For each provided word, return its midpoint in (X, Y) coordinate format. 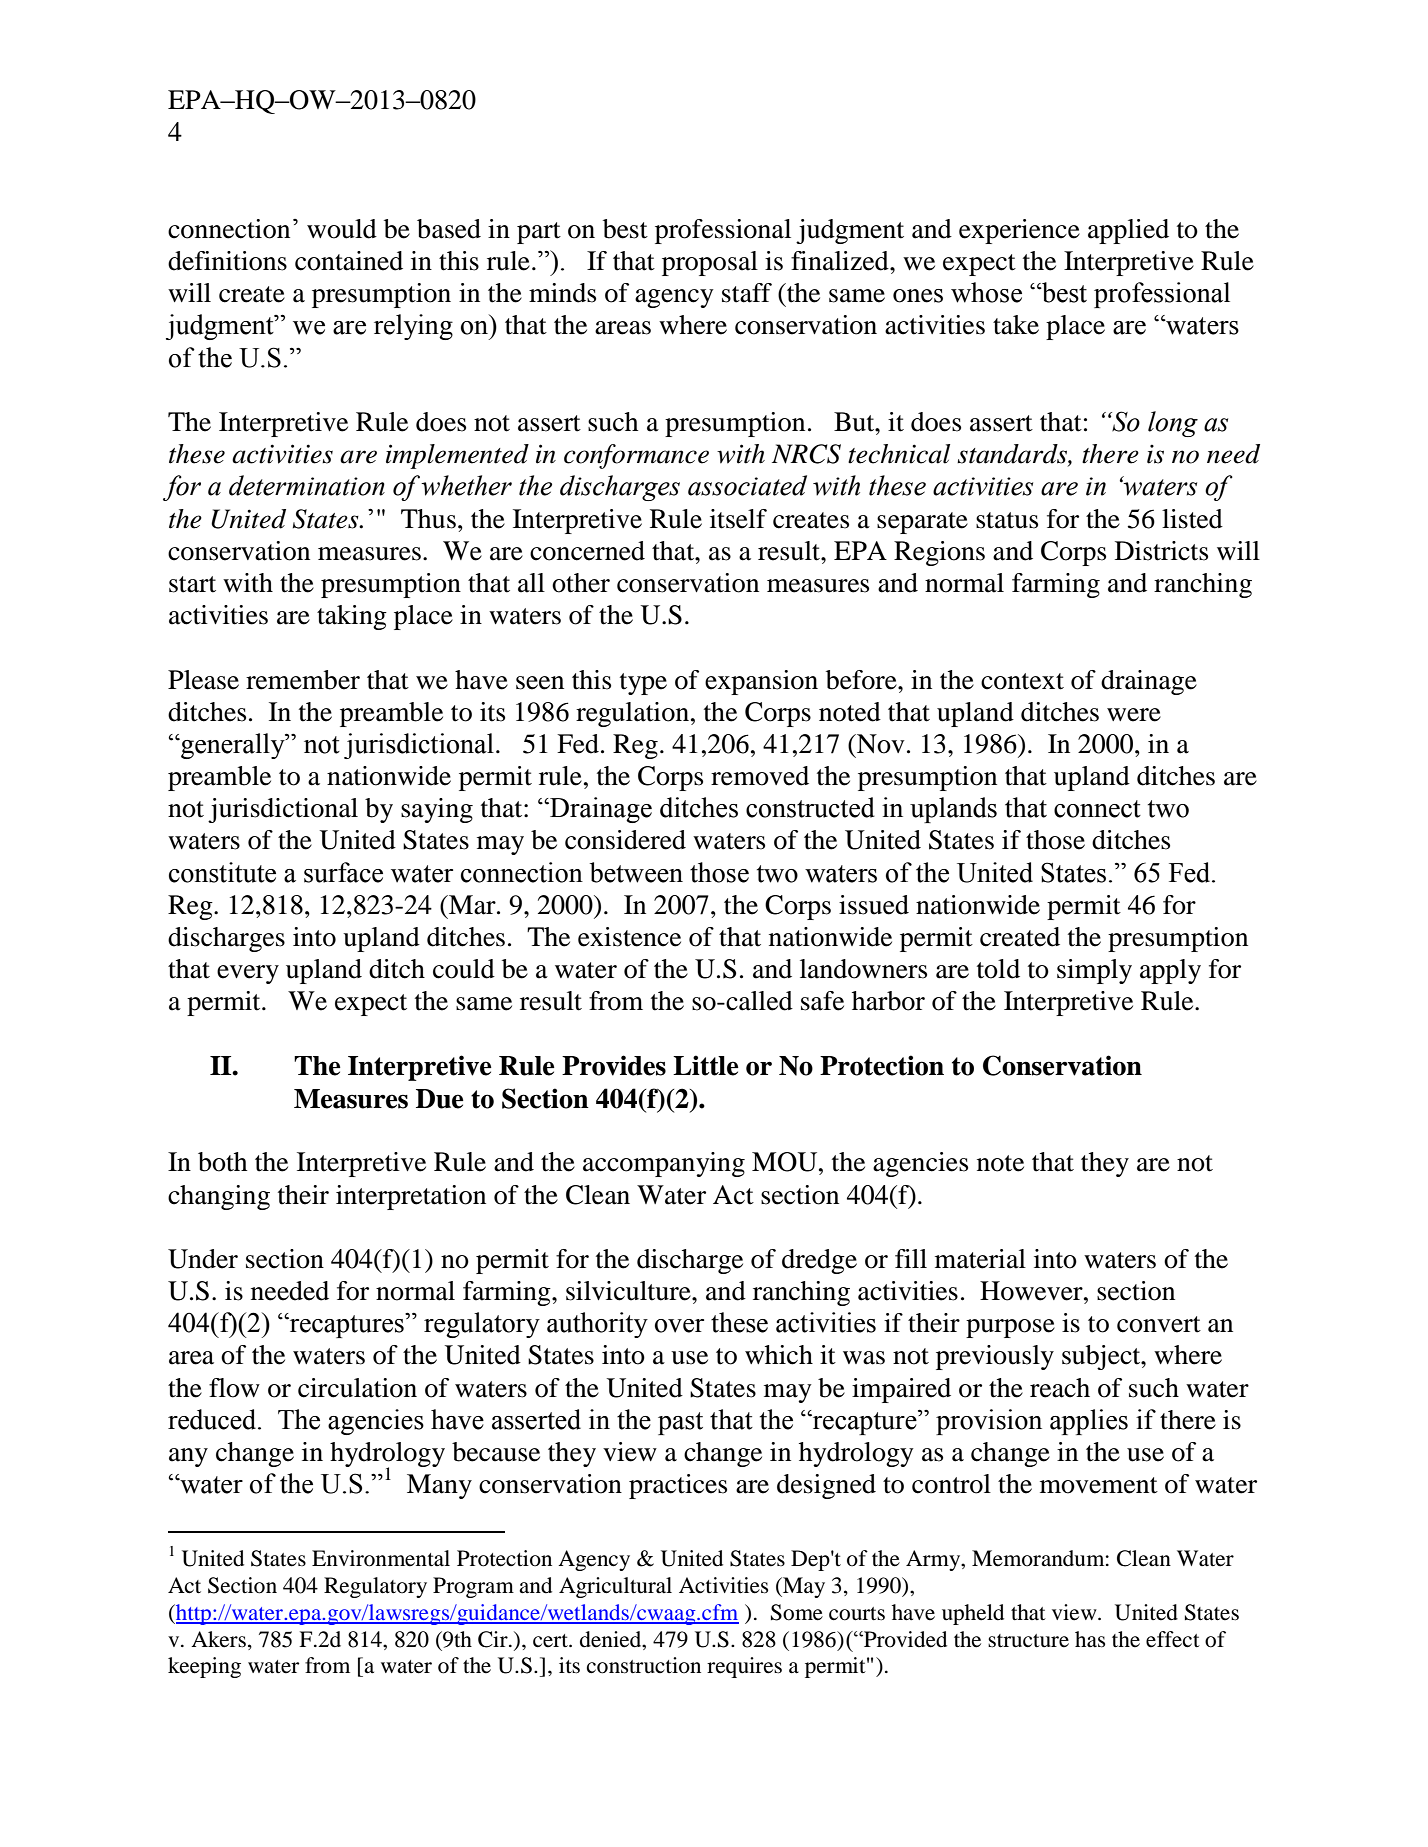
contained (349, 261)
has (1090, 1639)
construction (644, 1665)
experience (1019, 231)
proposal (710, 263)
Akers (218, 1639)
